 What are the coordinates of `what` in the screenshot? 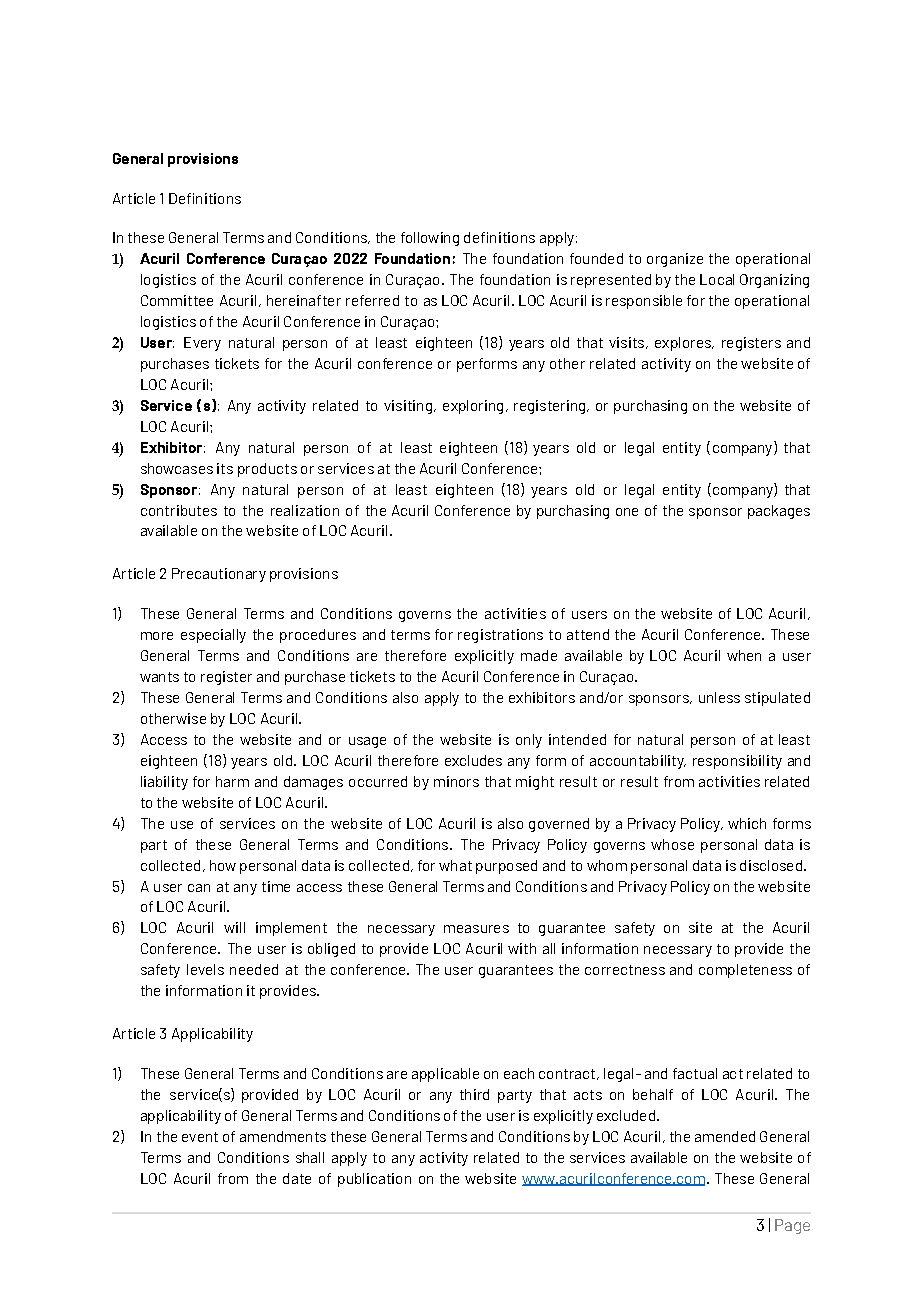 It's located at (455, 865).
